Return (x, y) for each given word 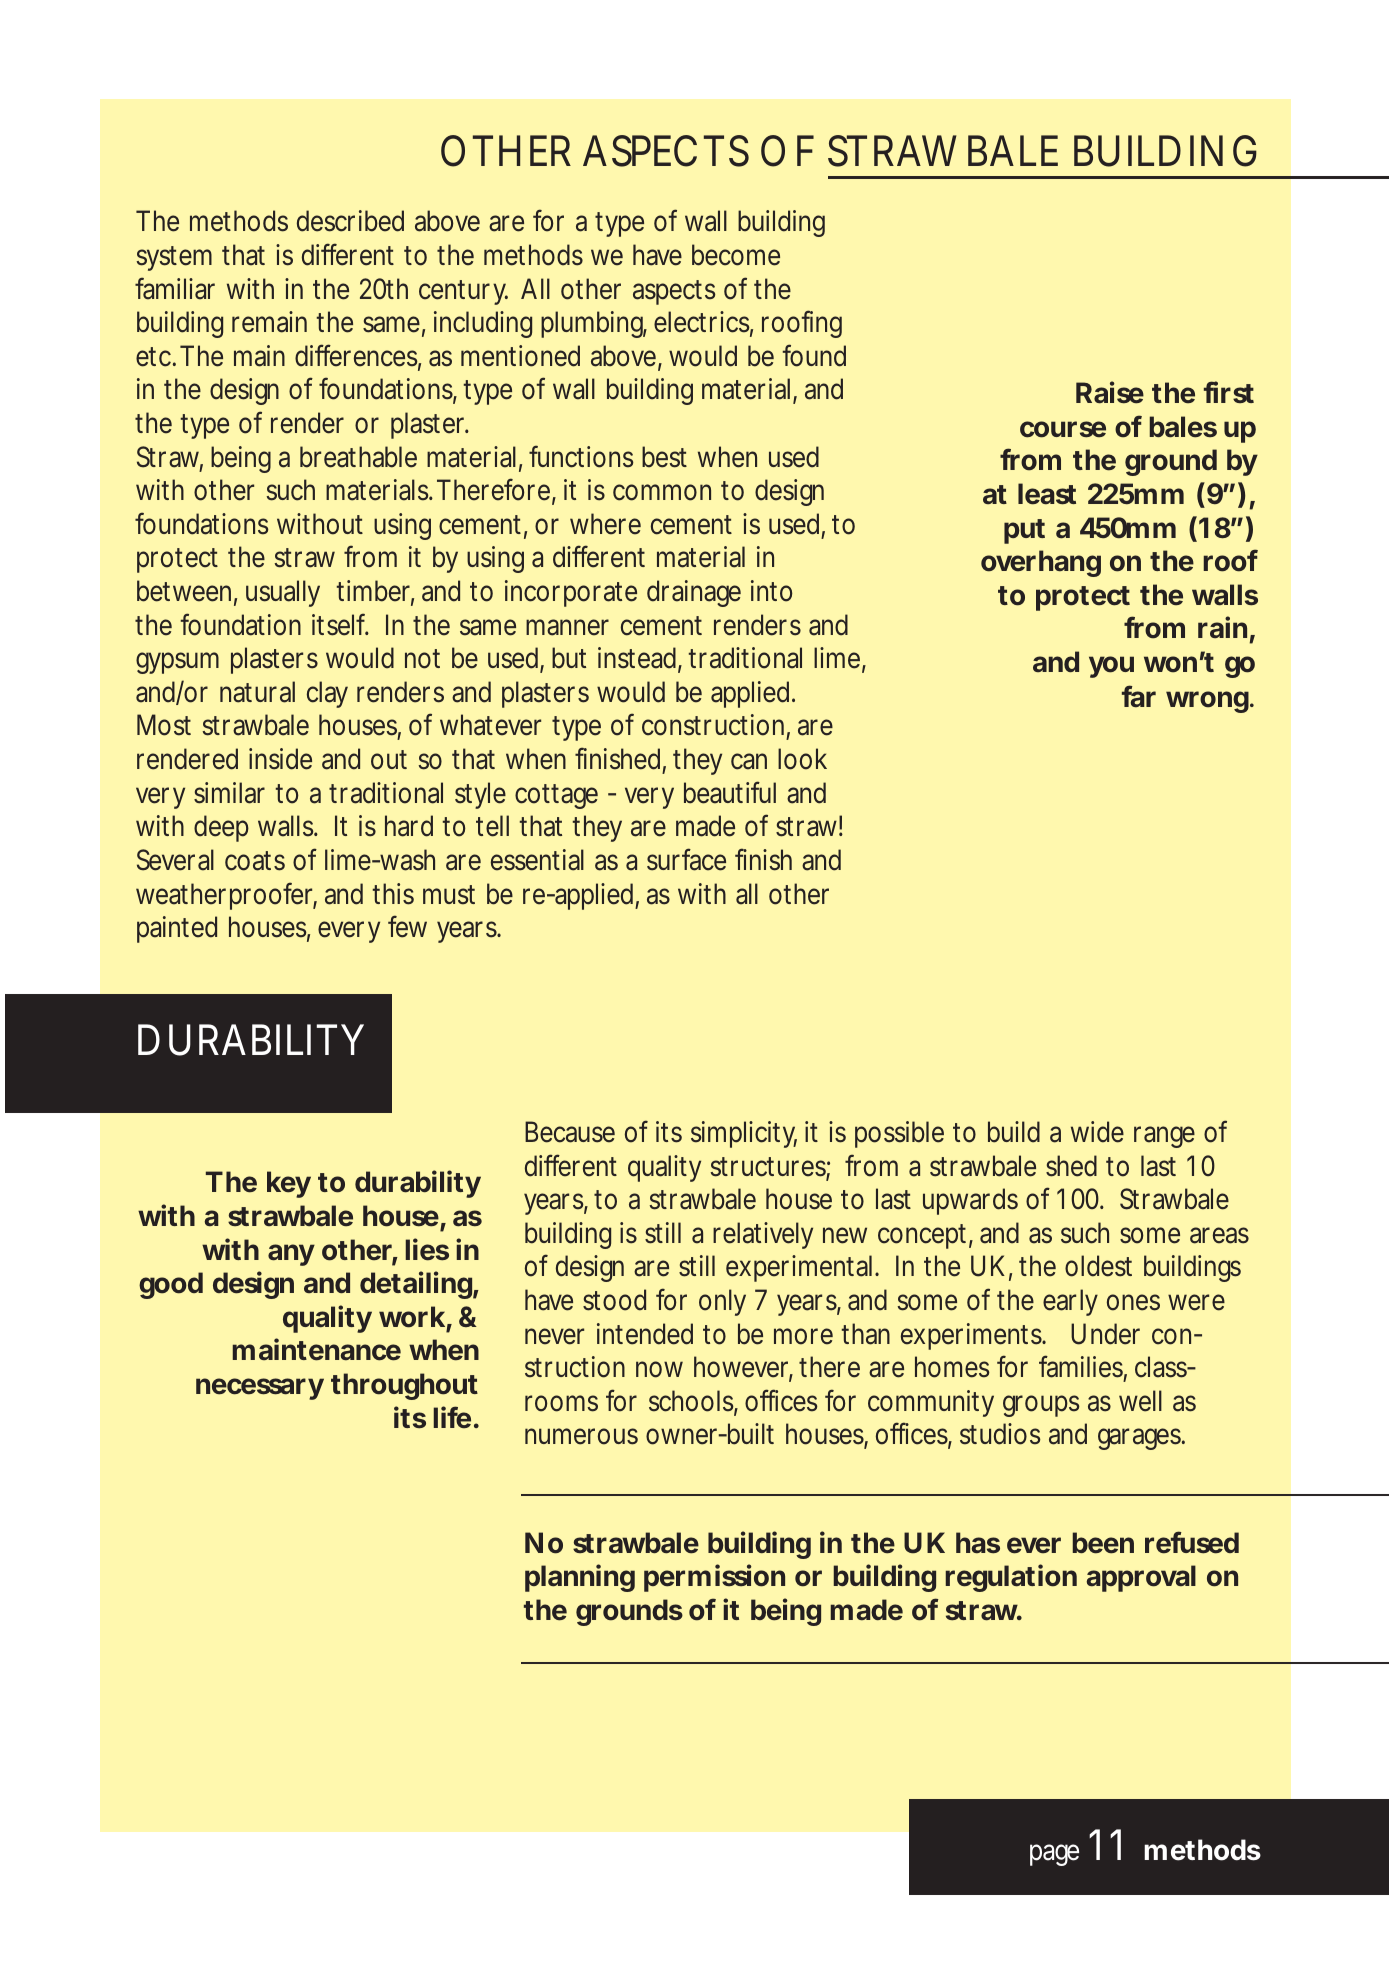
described (350, 221)
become (736, 255)
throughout (404, 1386)
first (1229, 392)
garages (1141, 1439)
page (1054, 1855)
